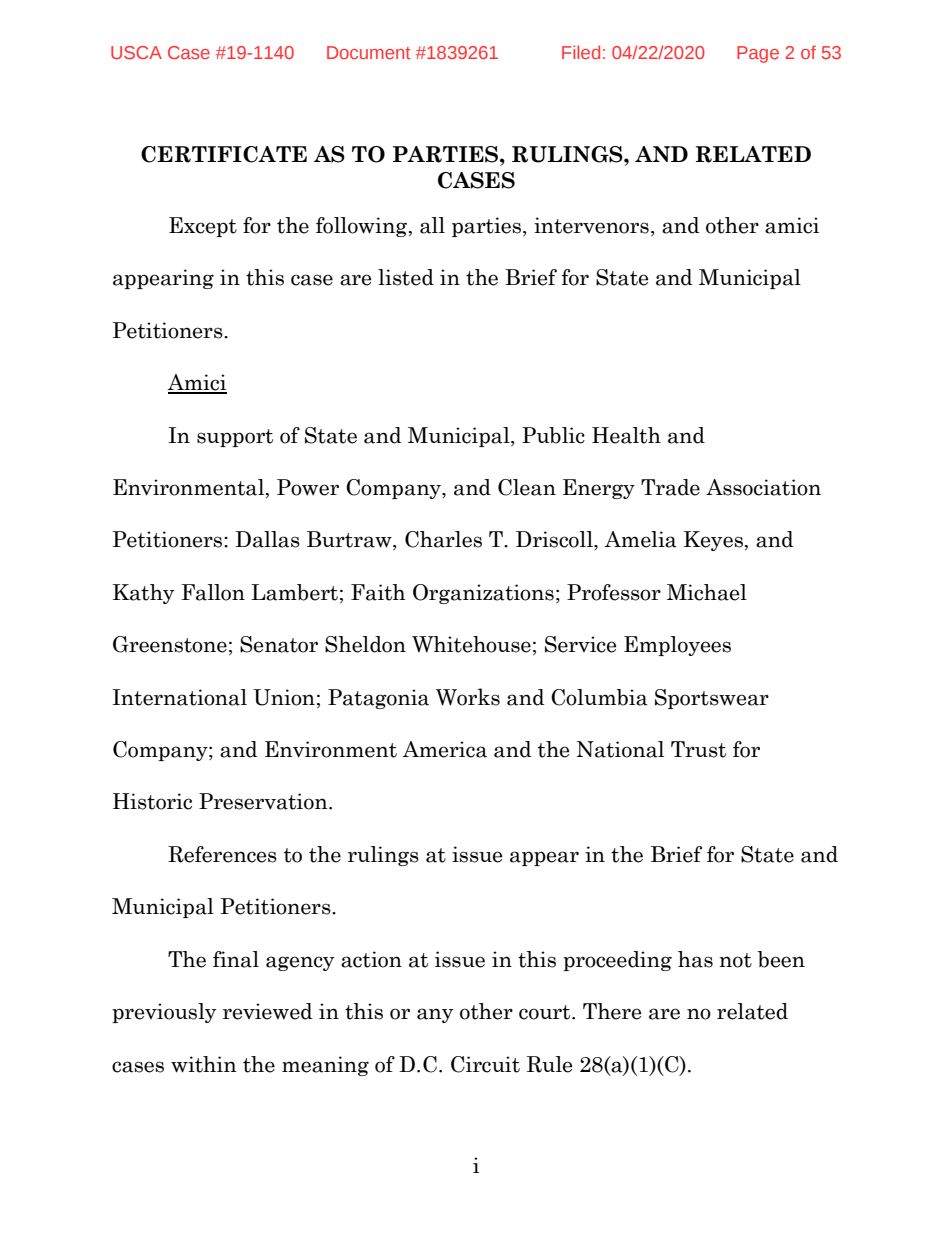  Describe the element at coordinates (235, 438) in the screenshot. I see `support` at that location.
